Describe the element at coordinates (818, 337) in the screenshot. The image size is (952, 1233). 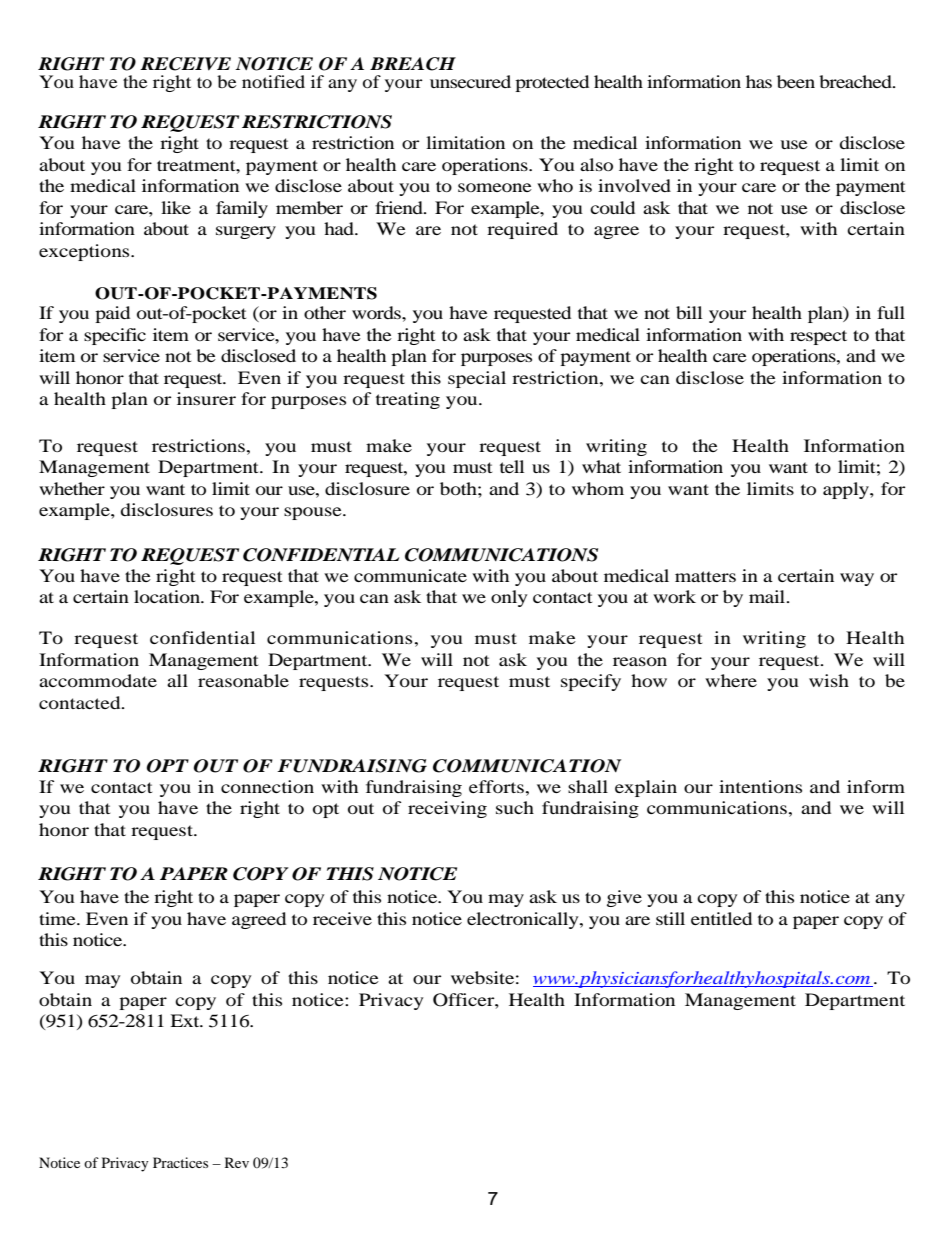
I see `respect` at that location.
